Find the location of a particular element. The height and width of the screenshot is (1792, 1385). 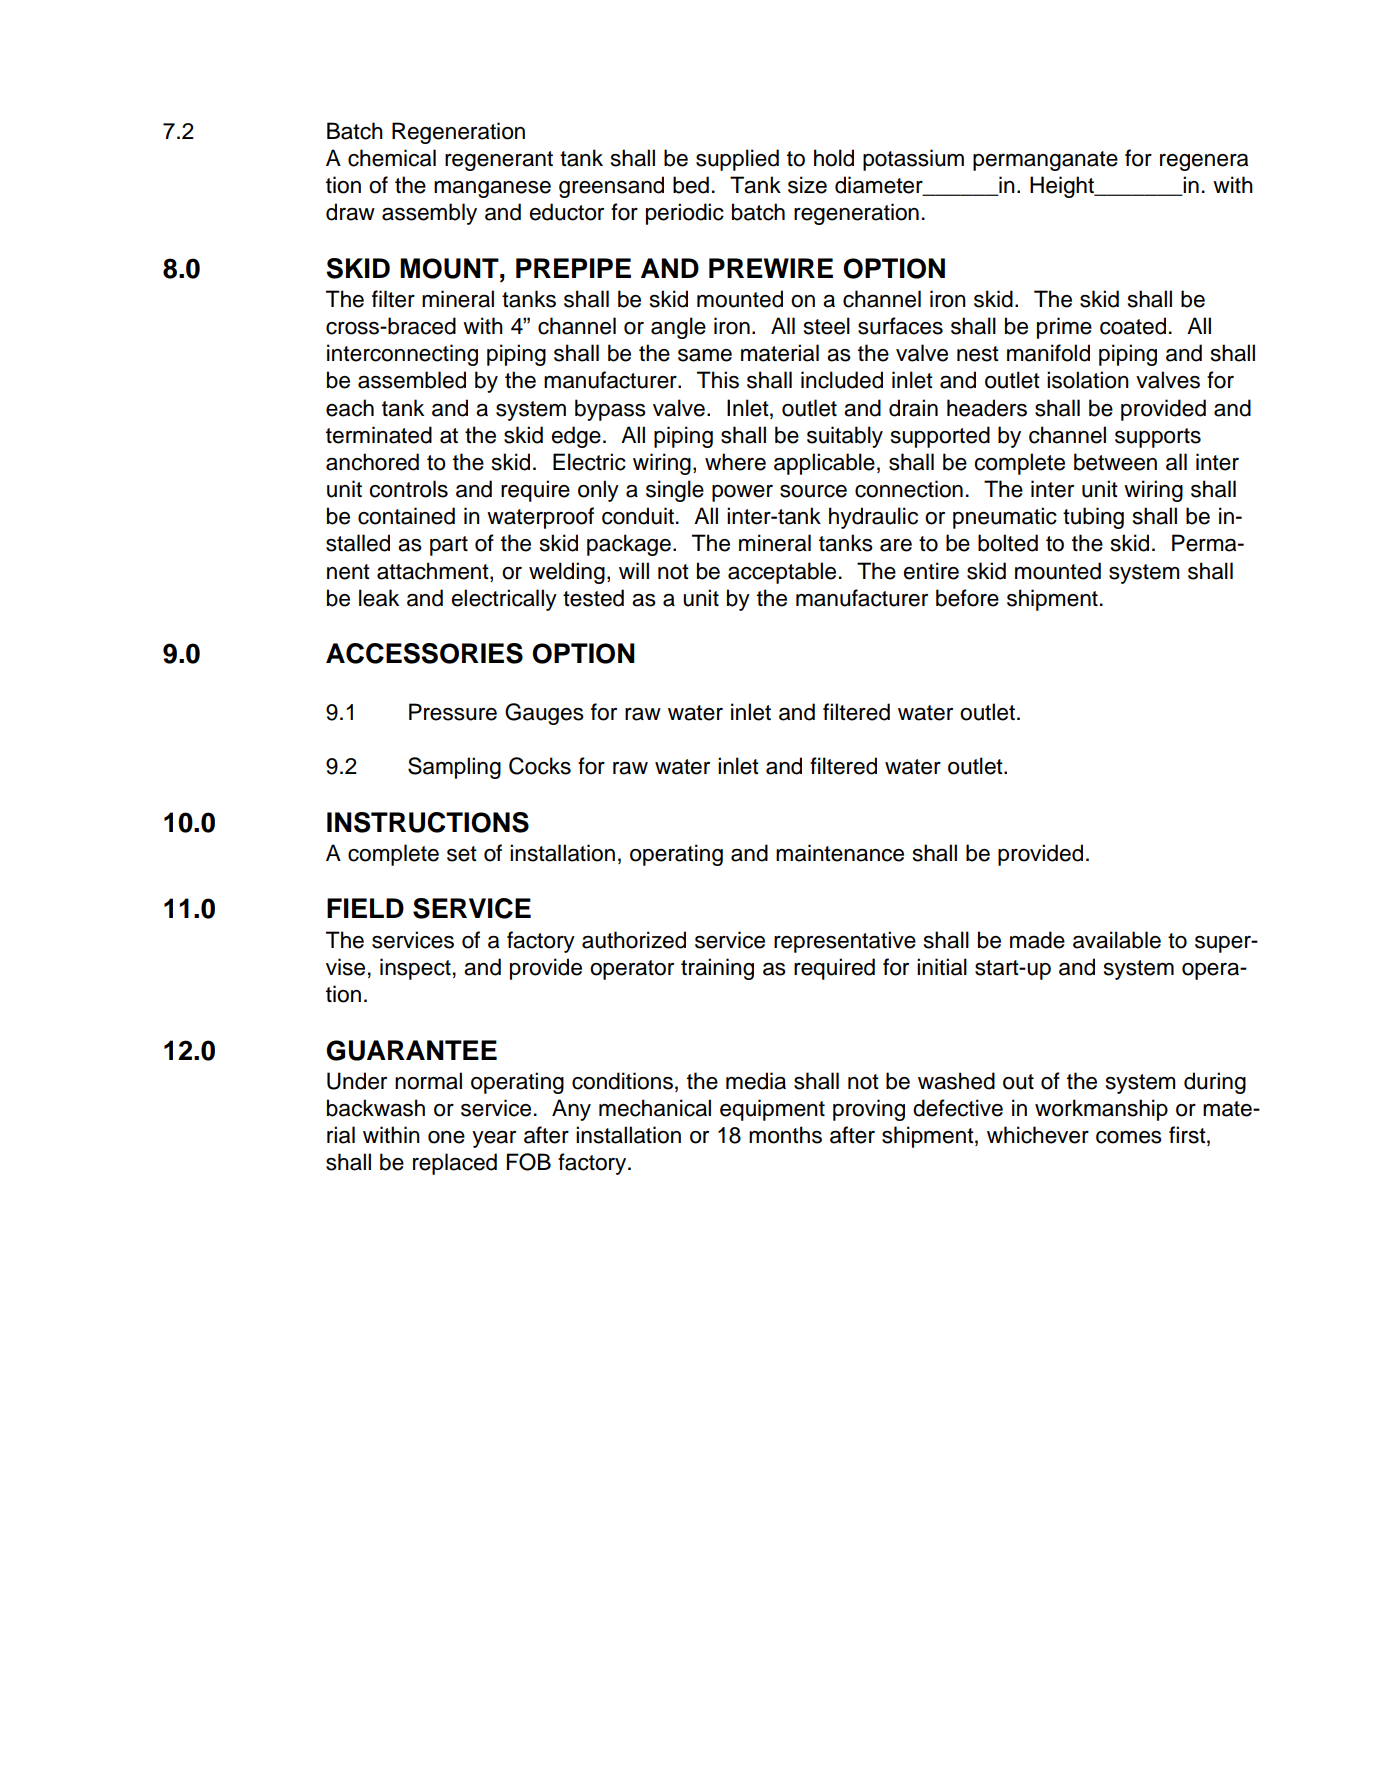

one is located at coordinates (446, 1137).
